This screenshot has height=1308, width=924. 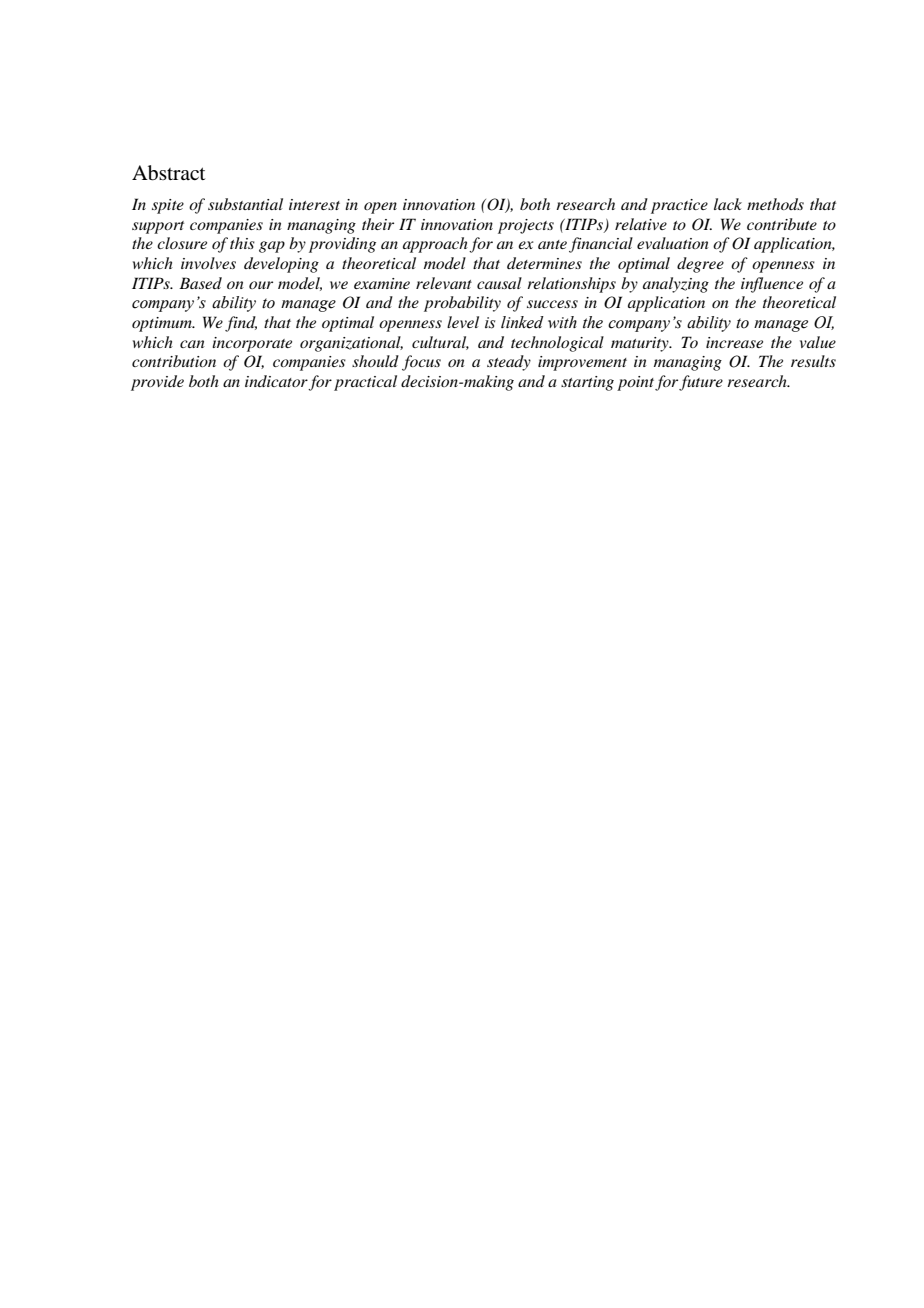 I want to click on degree, so click(x=700, y=265).
